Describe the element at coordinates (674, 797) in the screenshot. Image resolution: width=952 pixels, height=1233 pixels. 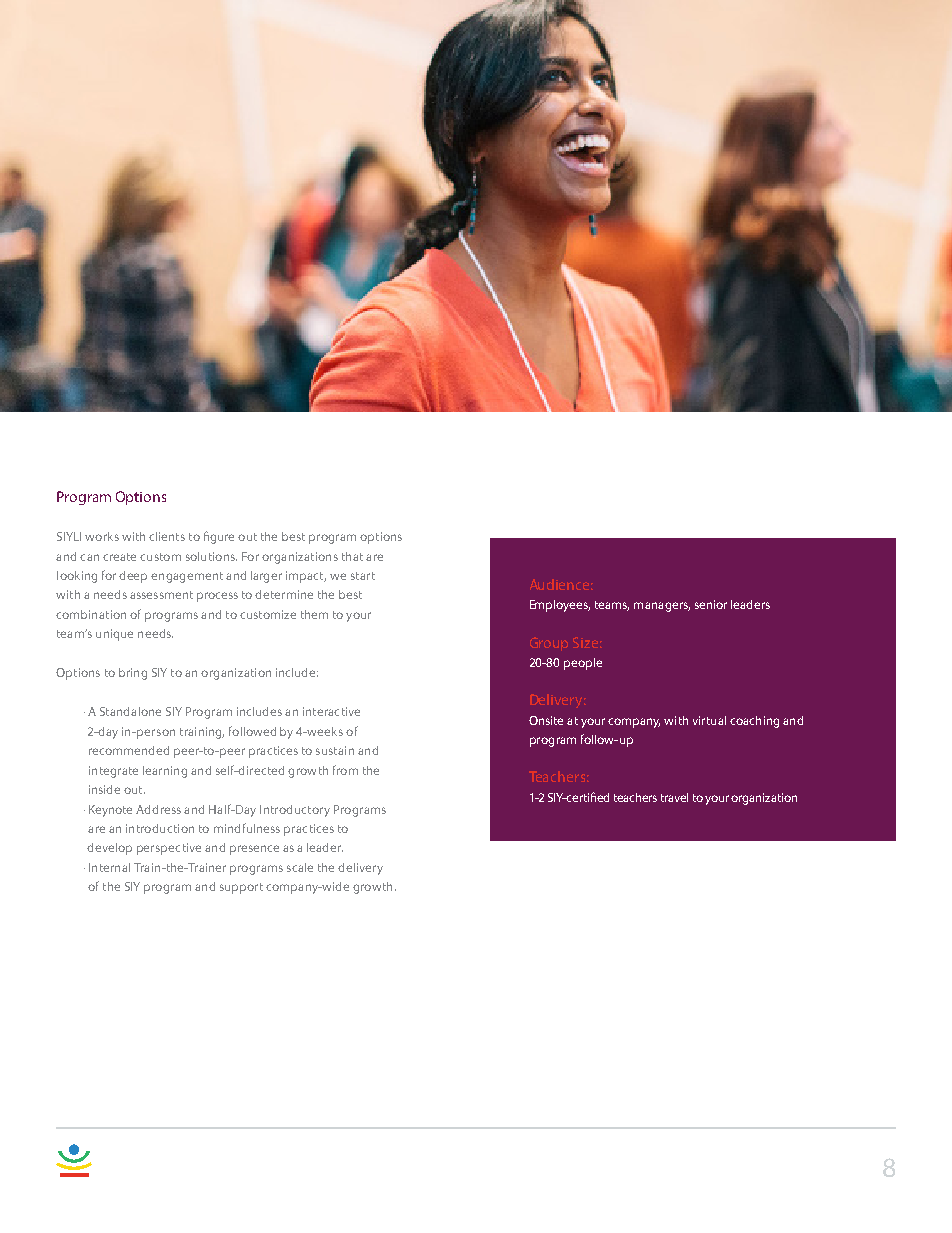
I see `travel` at that location.
